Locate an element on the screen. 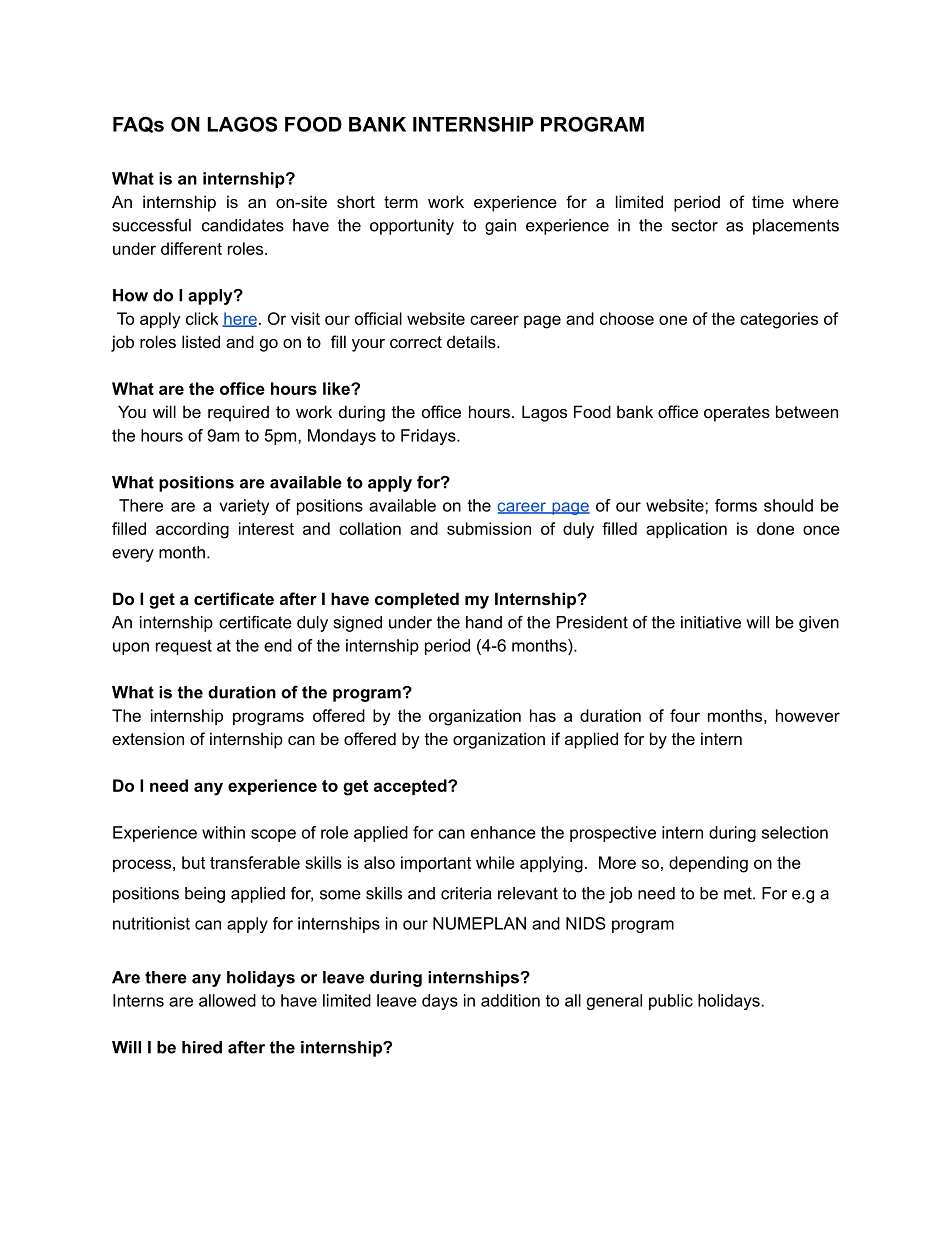 The height and width of the screenshot is (1233, 952). public is located at coordinates (671, 1002).
